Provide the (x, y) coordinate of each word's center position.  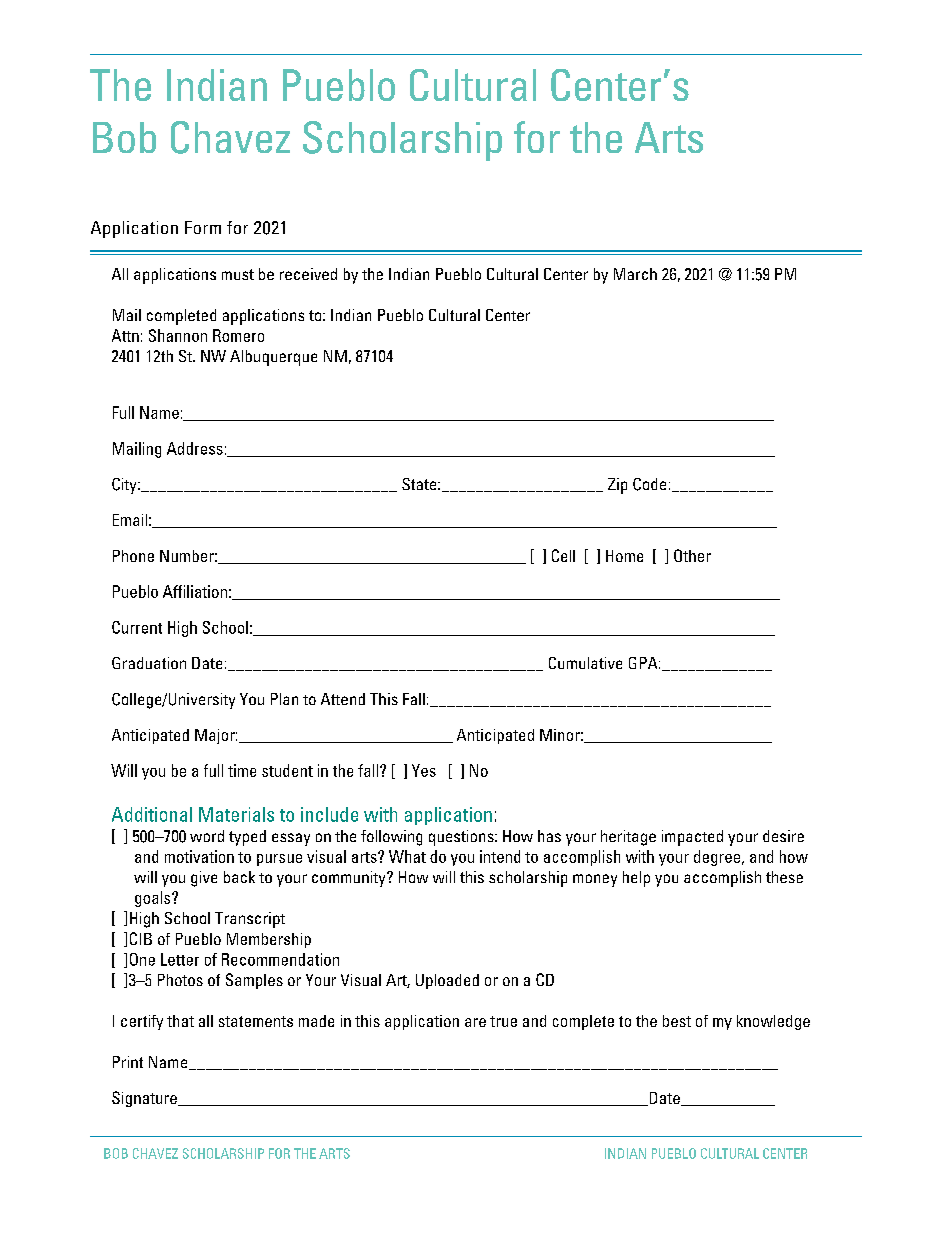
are (475, 1022)
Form (203, 227)
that (180, 1021)
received (308, 274)
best (677, 1021)
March (635, 274)
